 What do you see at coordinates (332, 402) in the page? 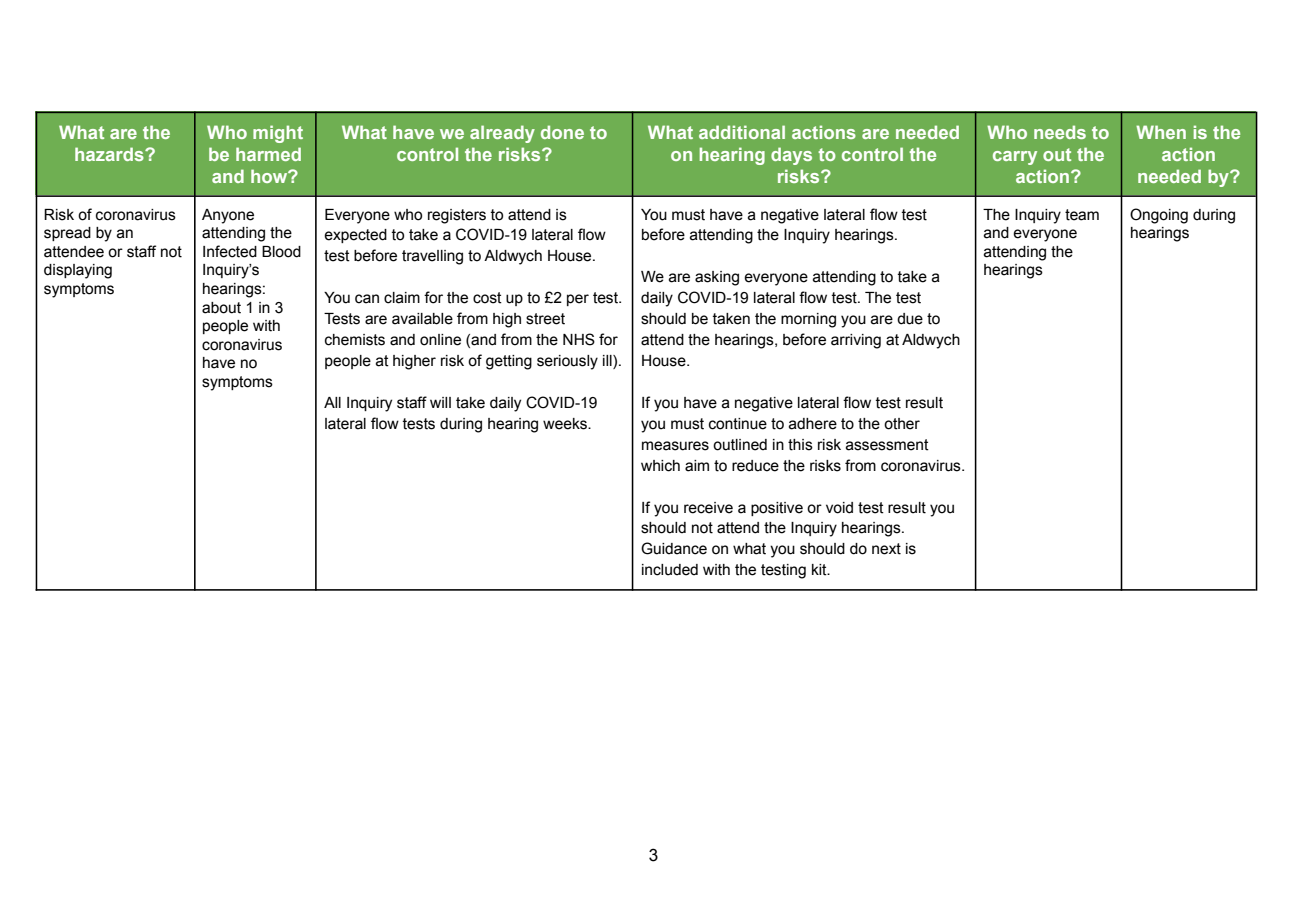
I see `All` at bounding box center [332, 402].
